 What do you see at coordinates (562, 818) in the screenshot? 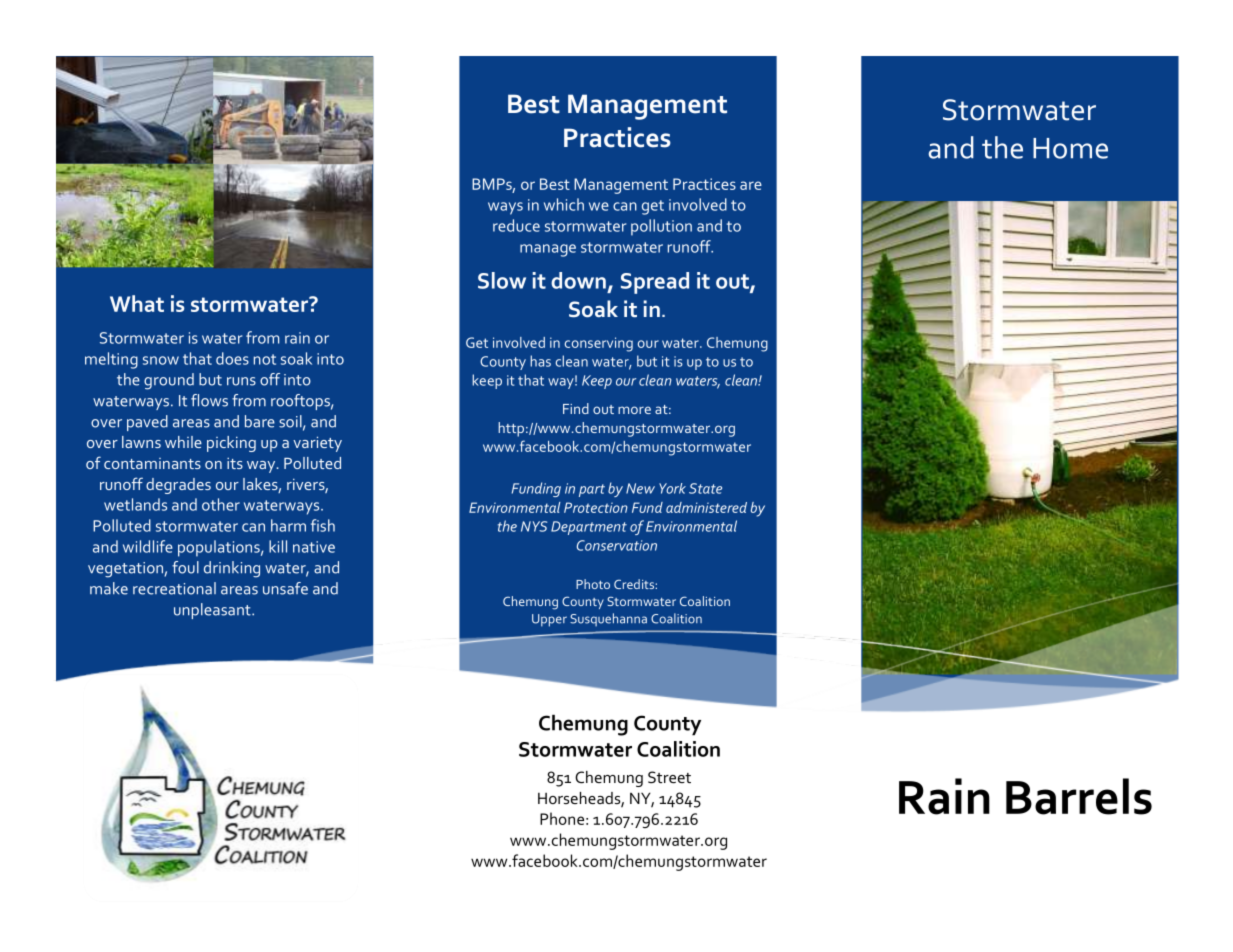
I see `Phone` at bounding box center [562, 818].
